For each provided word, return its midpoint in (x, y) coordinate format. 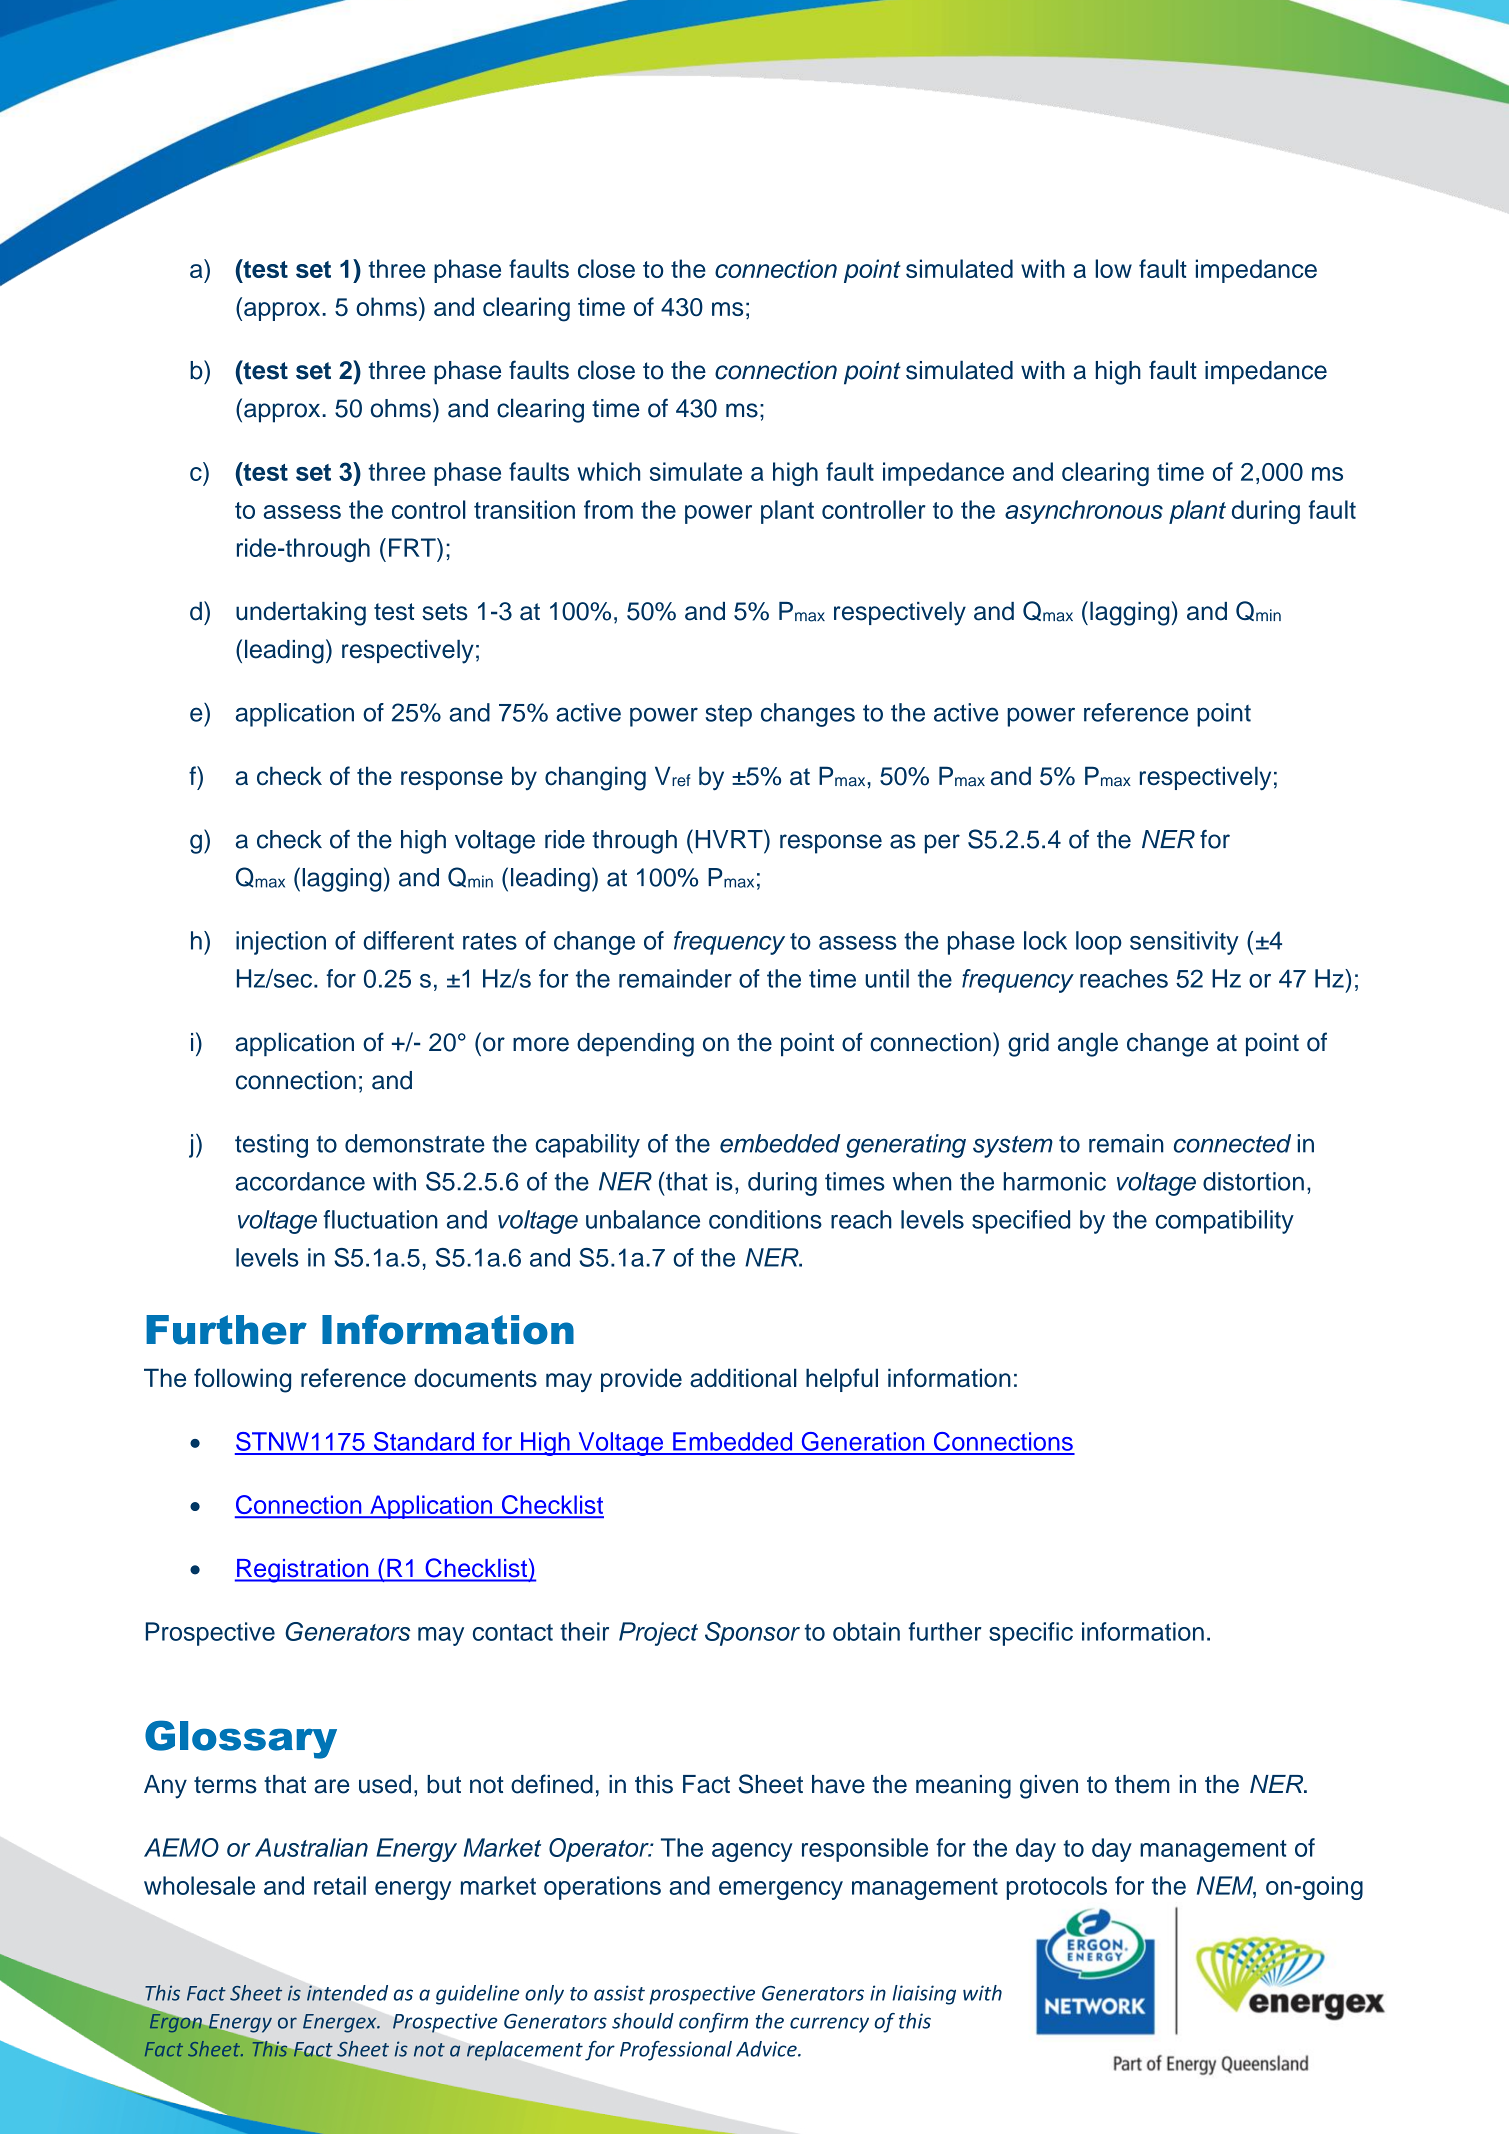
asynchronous (1084, 512)
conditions (765, 1219)
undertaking (301, 614)
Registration (303, 1571)
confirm (713, 2023)
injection (281, 943)
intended (347, 1993)
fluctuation (380, 1219)
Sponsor (752, 1634)
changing (595, 778)
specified (1021, 1222)
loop (1099, 943)
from (608, 509)
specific (1031, 1634)
